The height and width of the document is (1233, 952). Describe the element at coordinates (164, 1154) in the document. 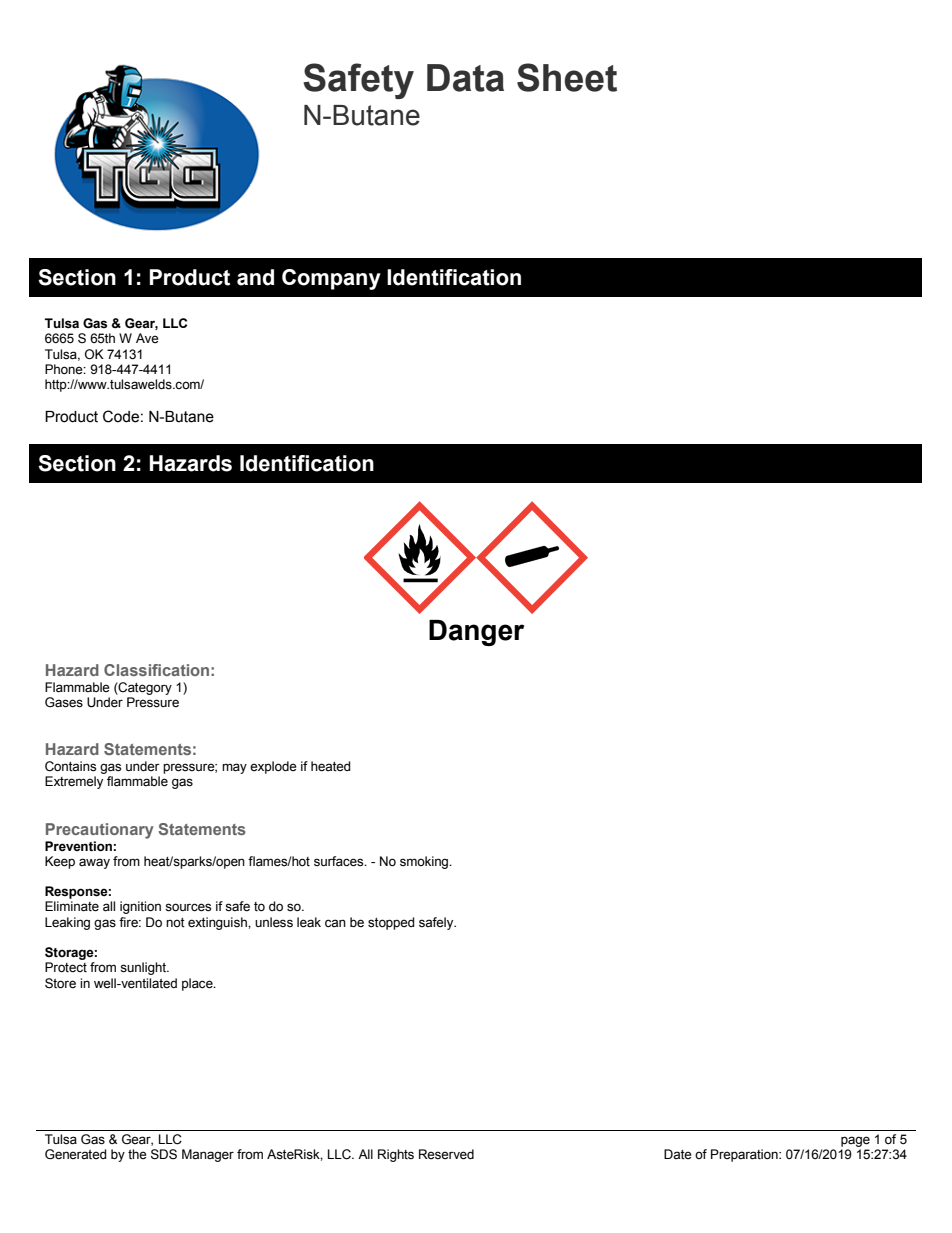

I see `SDS` at that location.
